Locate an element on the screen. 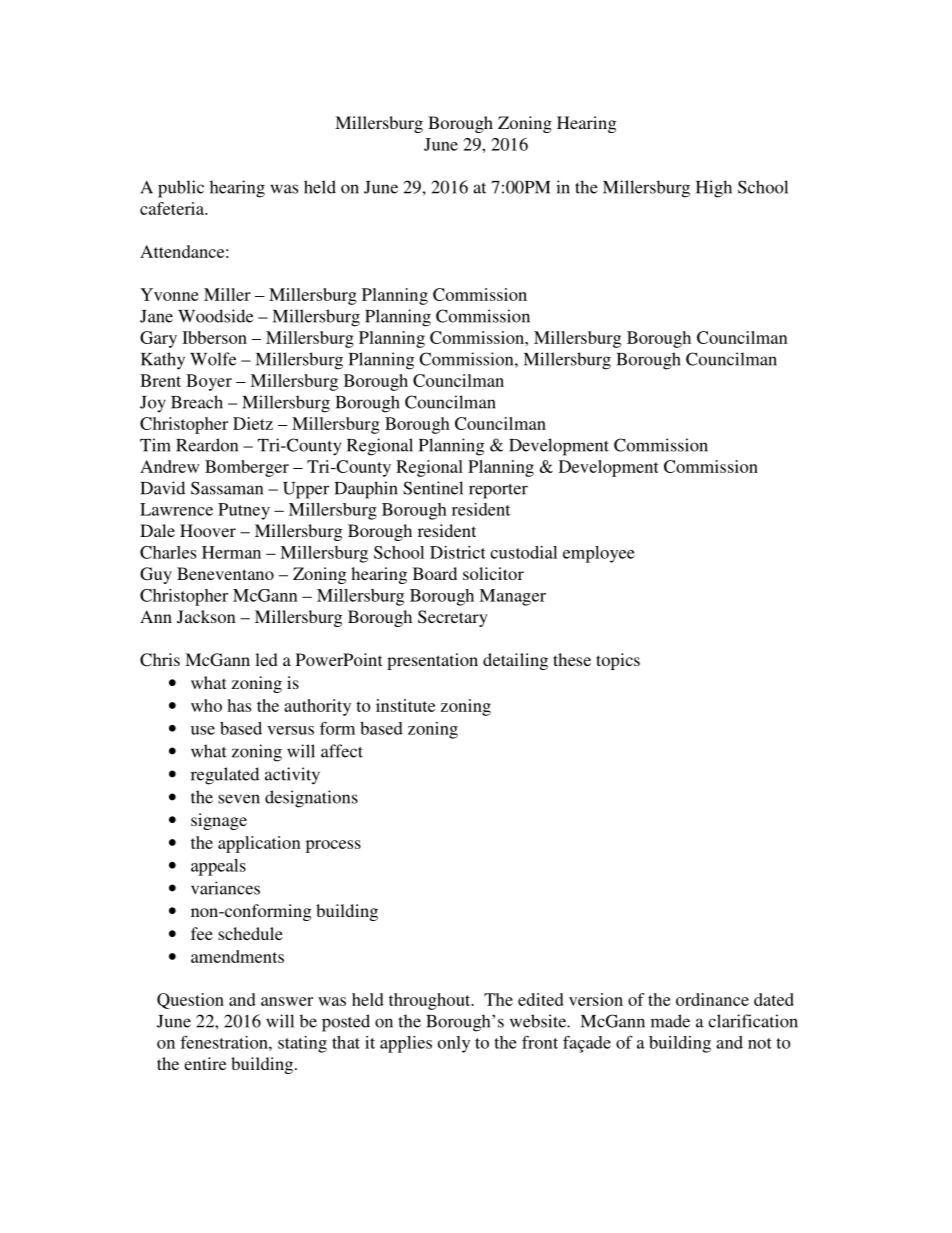 This screenshot has height=1233, width=952. cafeteria is located at coordinates (173, 208).
